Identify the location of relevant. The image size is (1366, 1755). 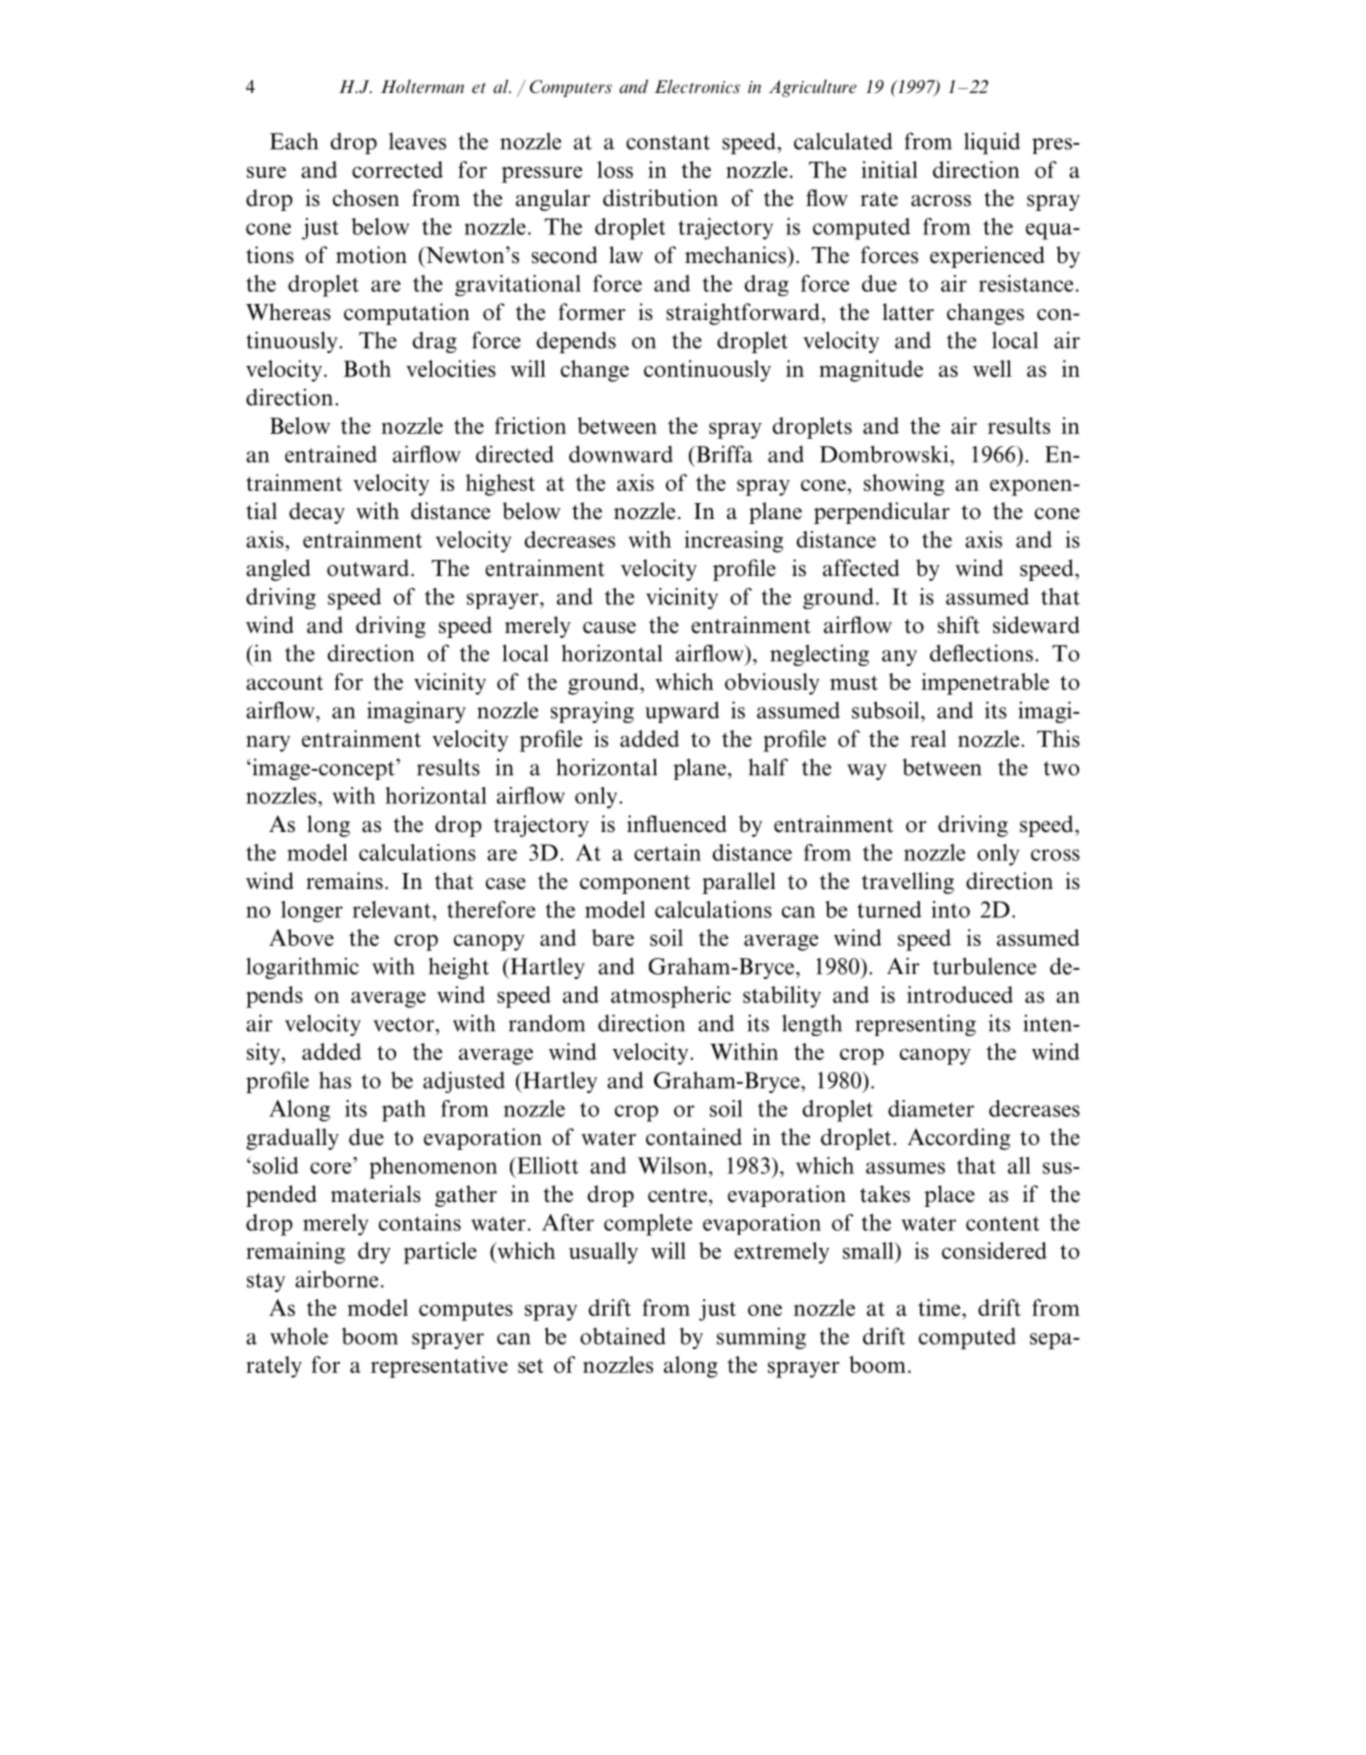
(393, 909).
